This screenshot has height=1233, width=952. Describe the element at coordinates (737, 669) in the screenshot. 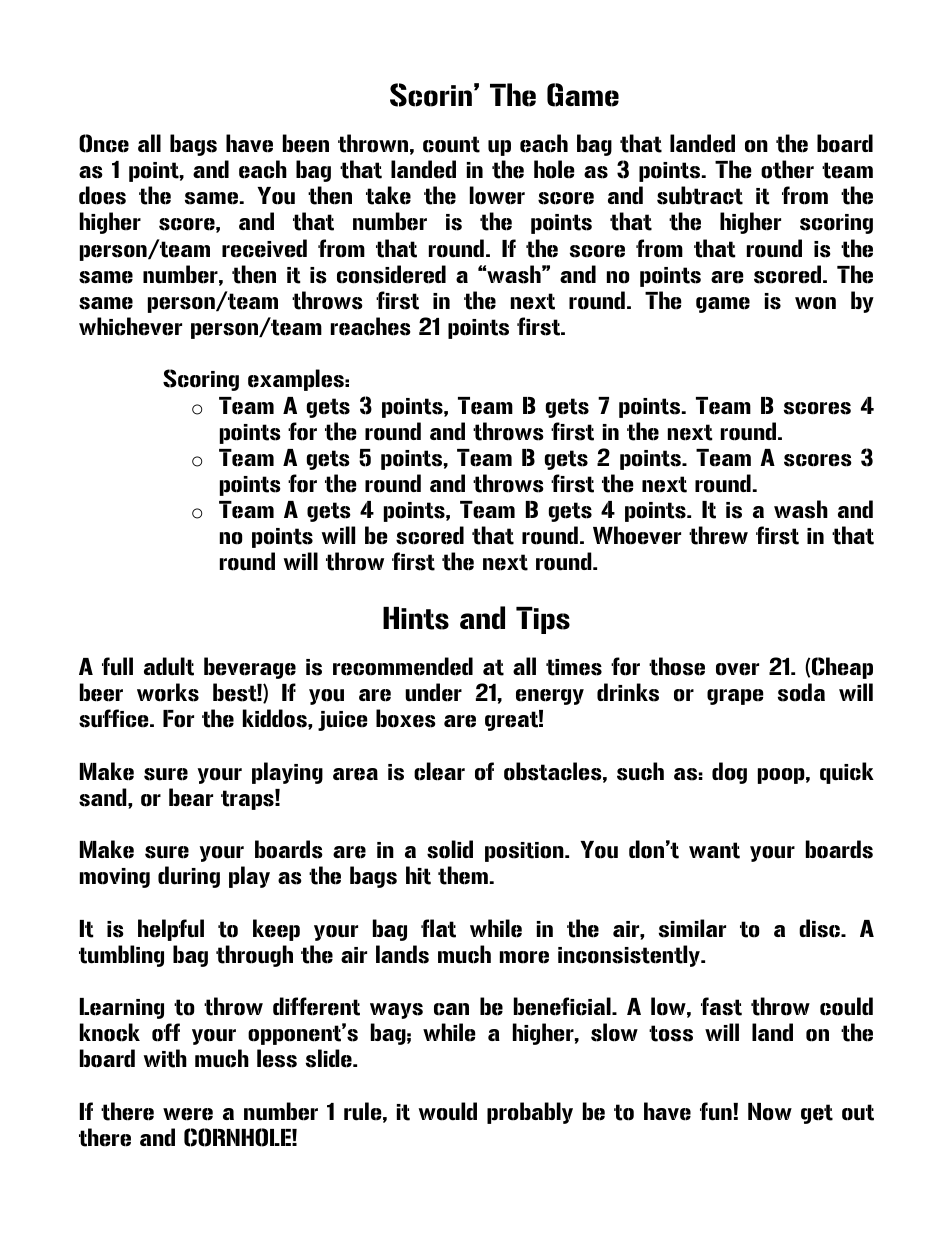

I see `over` at that location.
